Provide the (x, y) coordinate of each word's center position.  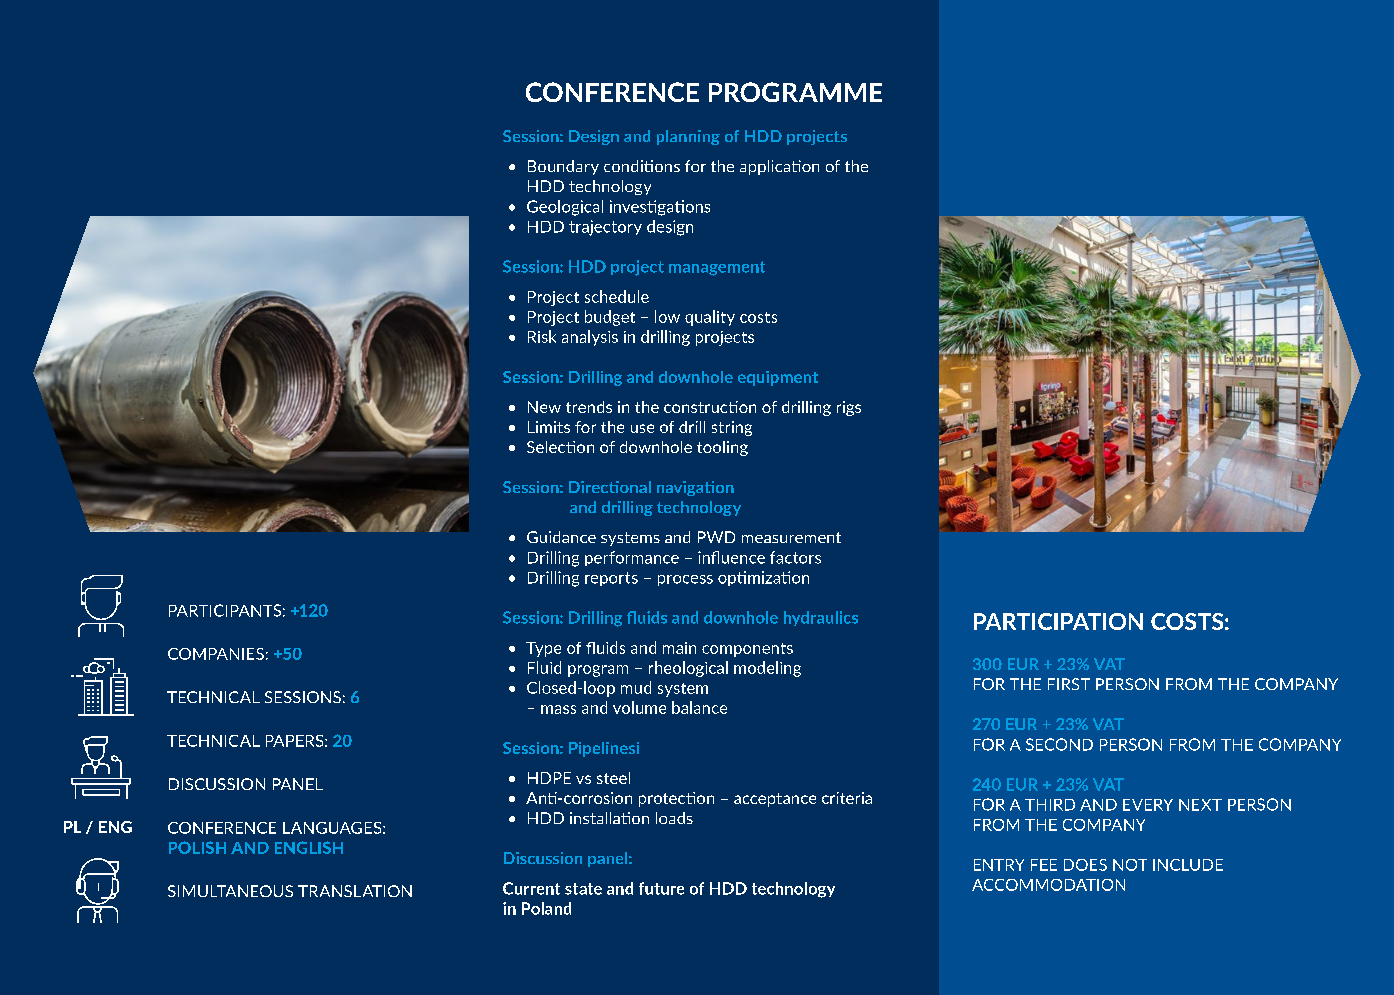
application (779, 167)
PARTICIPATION (1058, 621)
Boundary (563, 167)
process (685, 580)
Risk (542, 336)
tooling (722, 448)
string (732, 428)
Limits (549, 427)
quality (710, 318)
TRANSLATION (355, 891)
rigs (849, 408)
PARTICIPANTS (225, 610)
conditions (642, 166)
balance (699, 707)
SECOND (1059, 744)
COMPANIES (216, 654)
